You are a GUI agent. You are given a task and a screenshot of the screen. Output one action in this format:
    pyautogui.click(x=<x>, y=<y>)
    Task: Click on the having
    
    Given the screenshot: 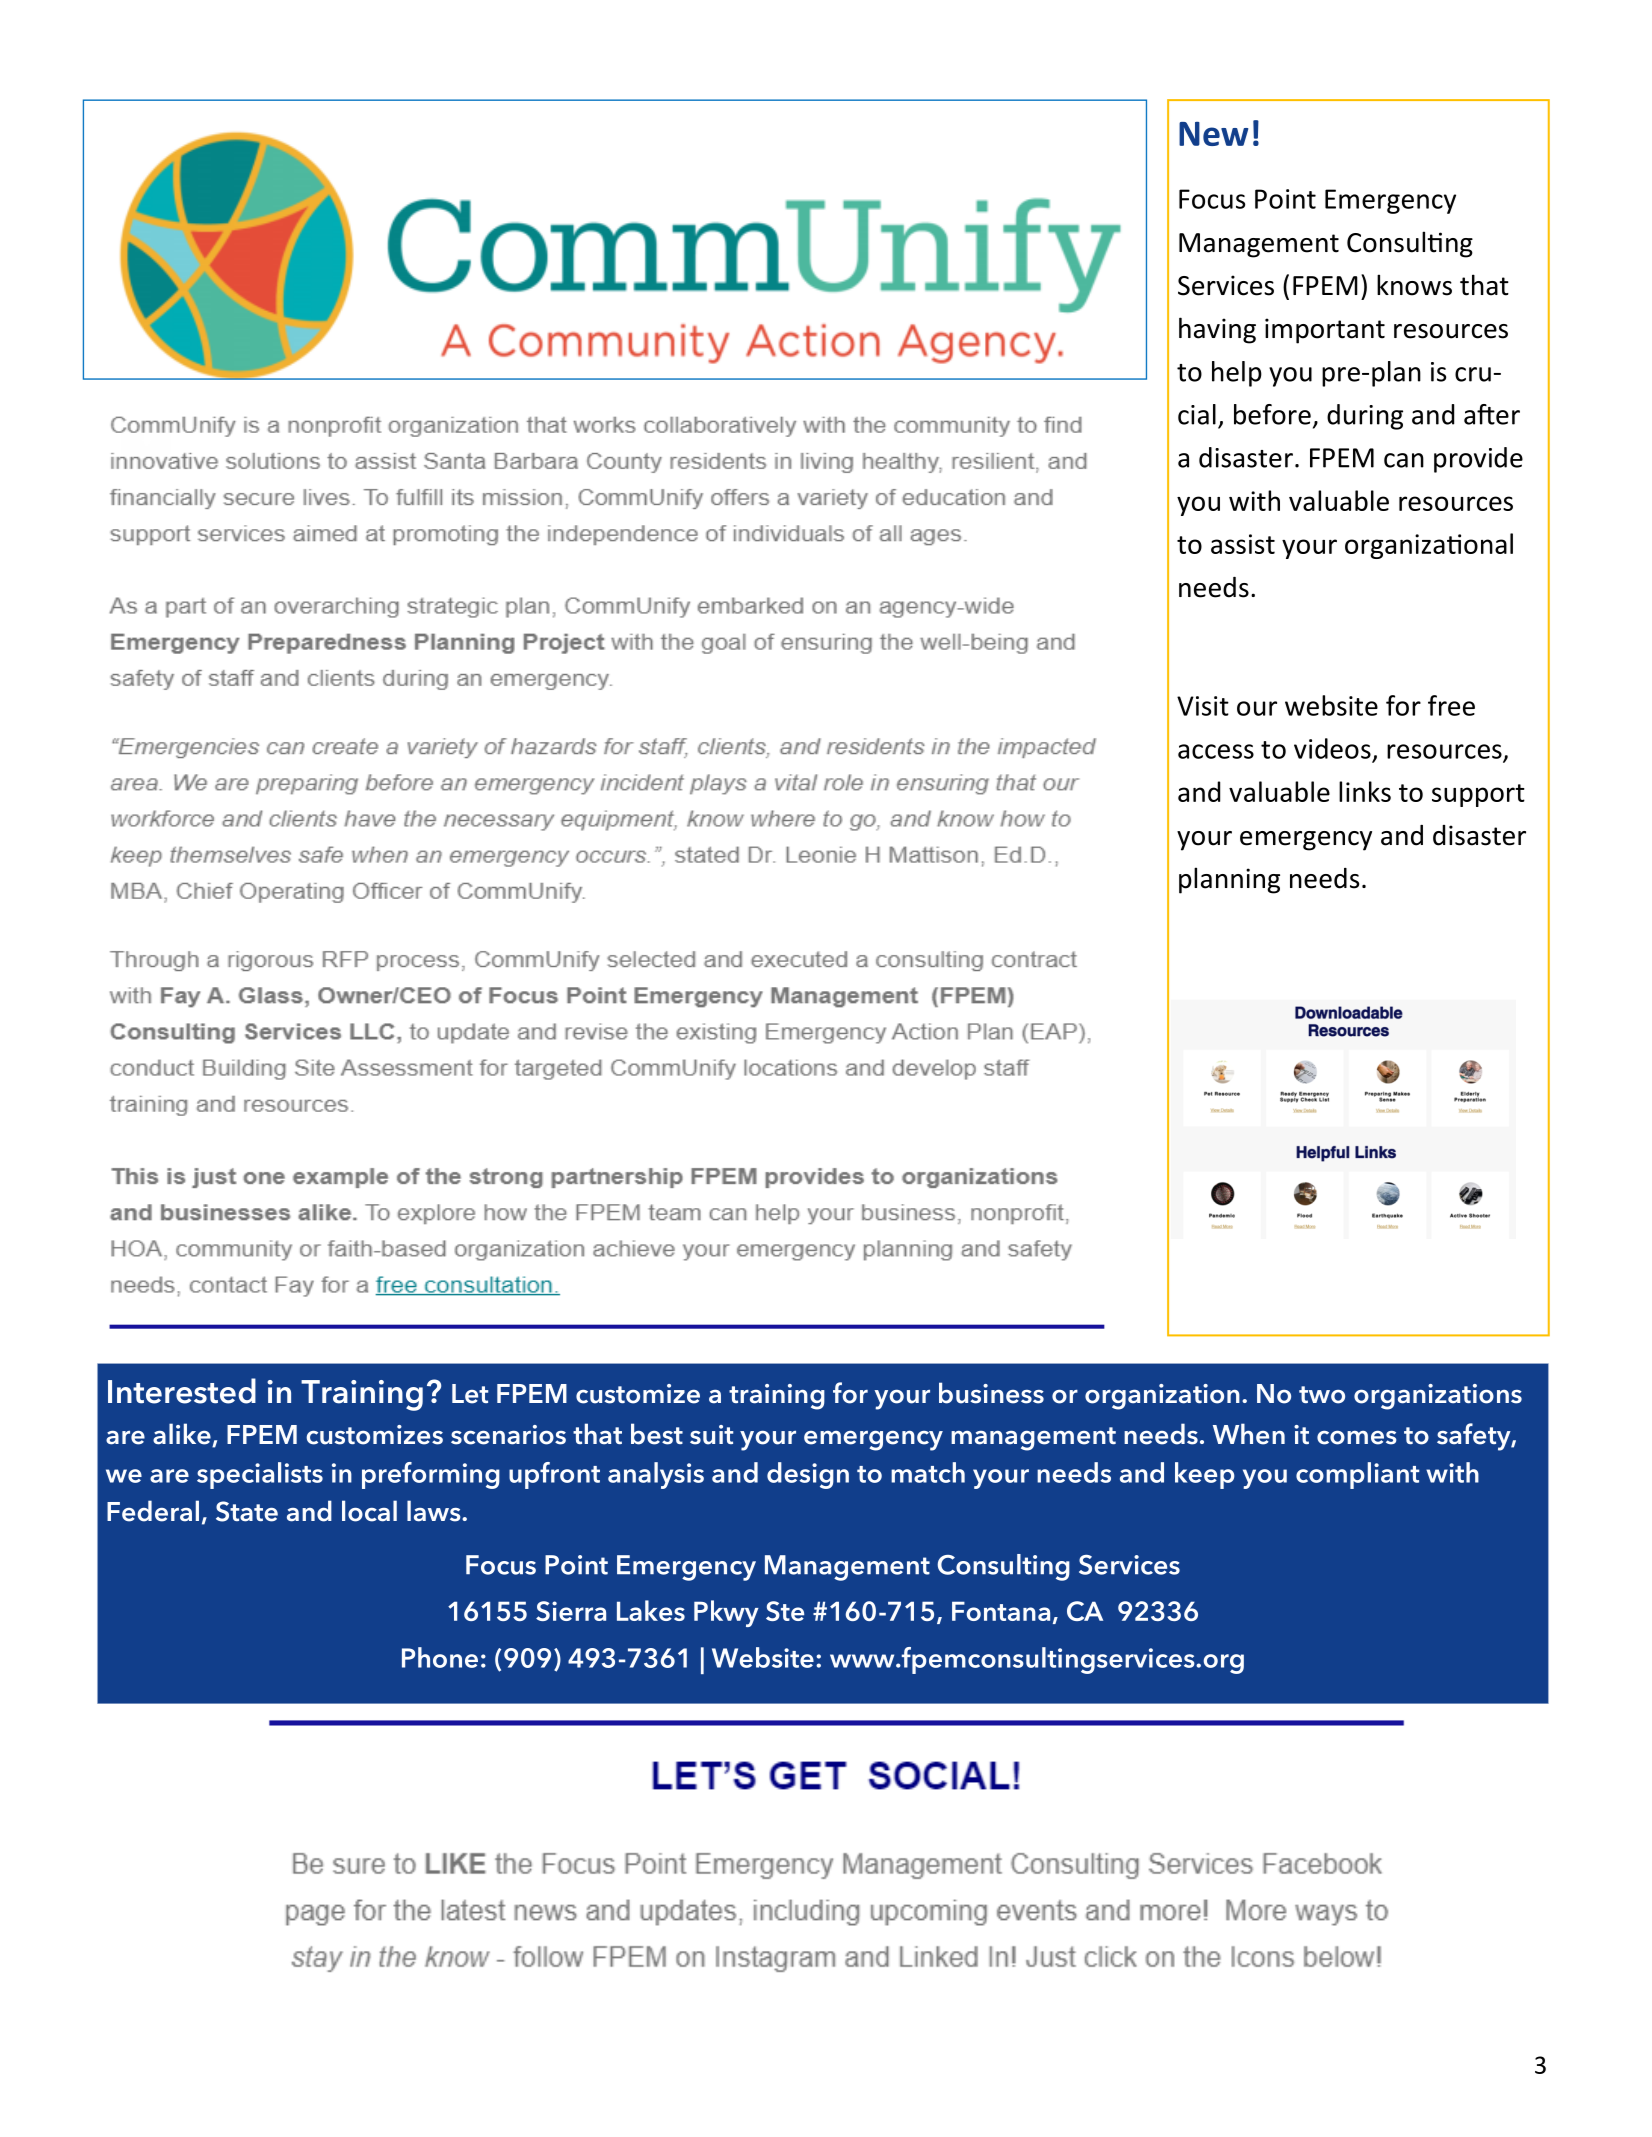 What is the action you would take?
    pyautogui.click(x=1217, y=330)
